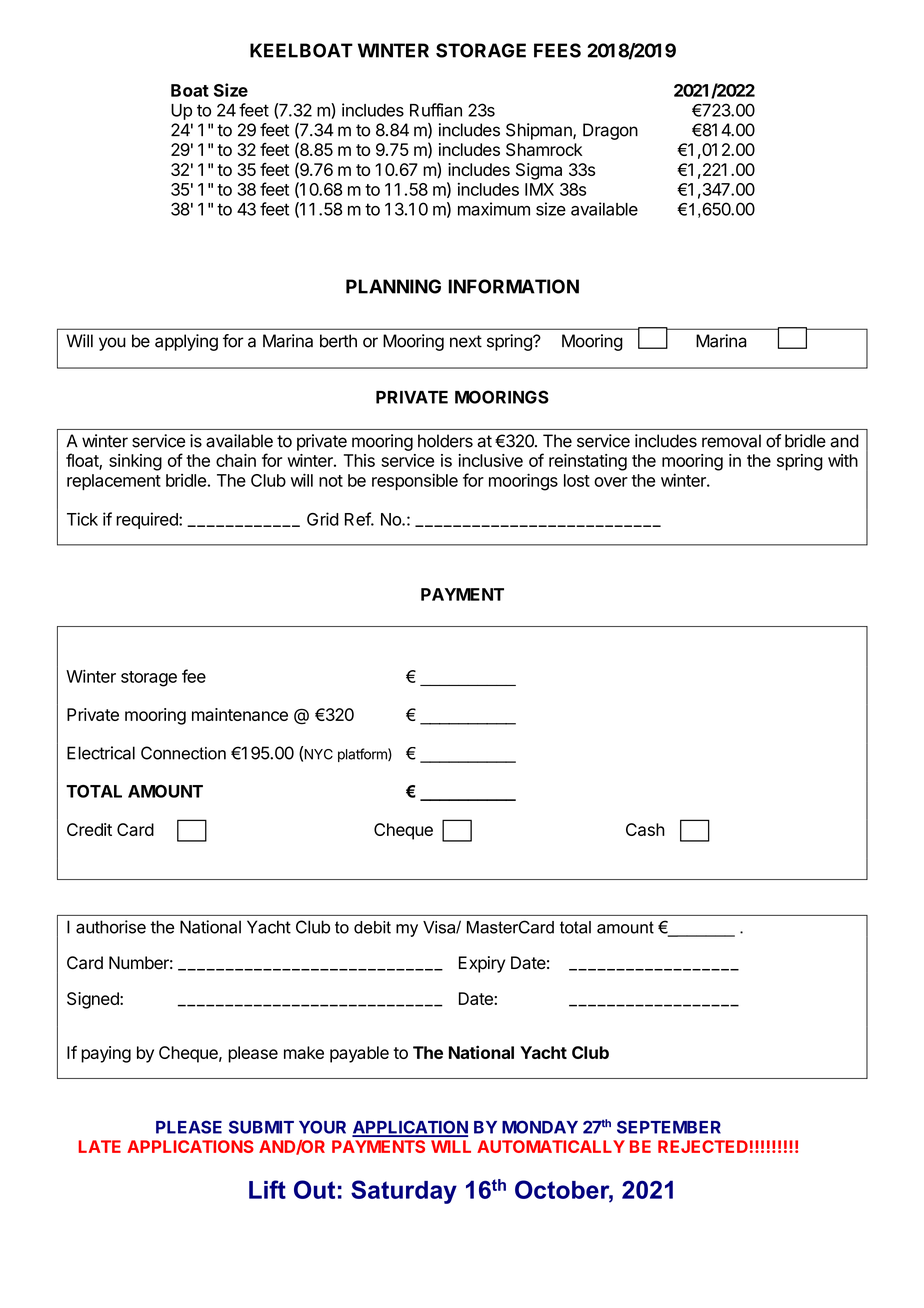 This screenshot has height=1308, width=924. Describe the element at coordinates (557, 50) in the screenshot. I see `FEES` at that location.
